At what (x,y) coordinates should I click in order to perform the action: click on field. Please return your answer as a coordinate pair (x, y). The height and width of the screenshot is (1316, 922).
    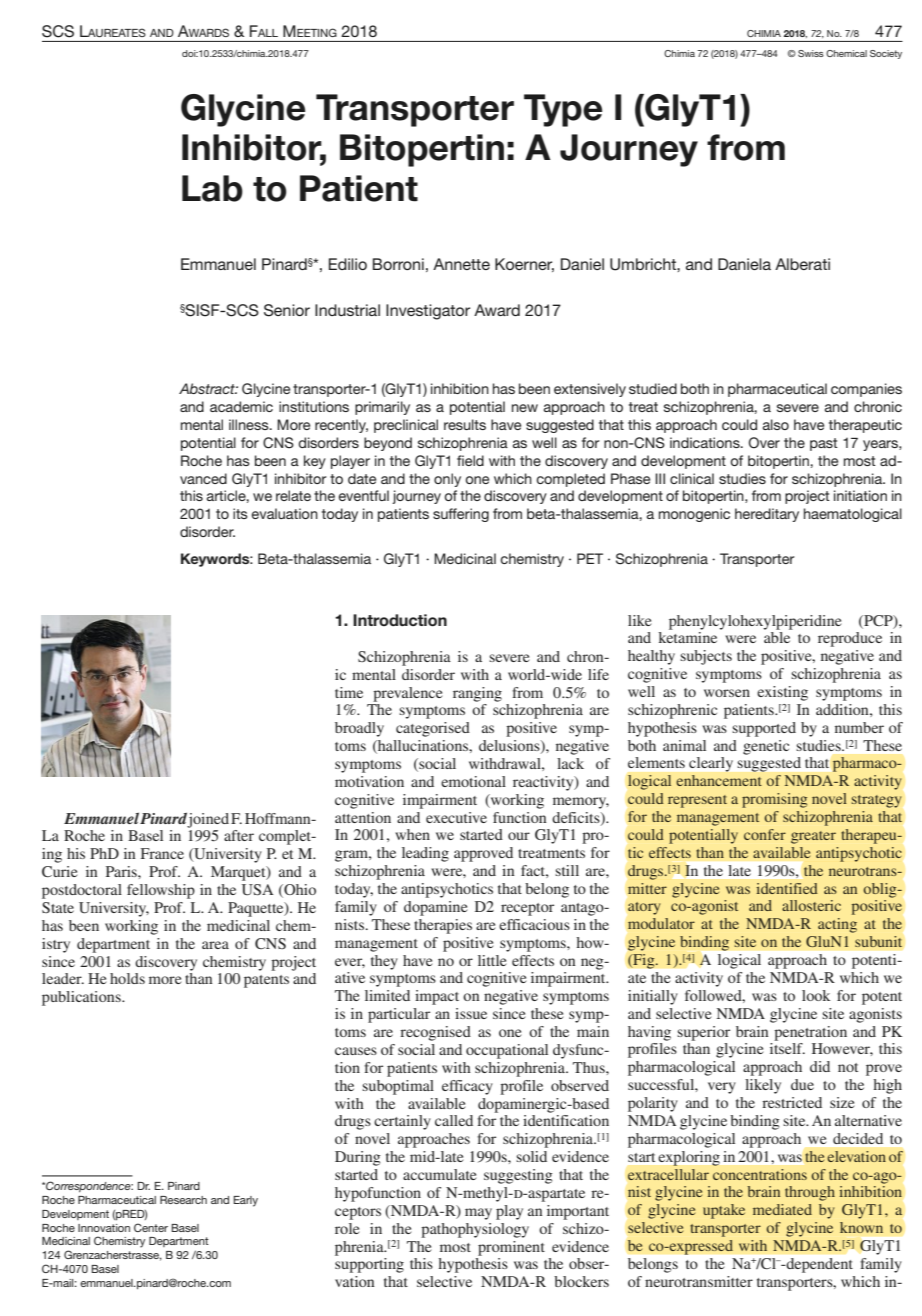
    Looking at the image, I should click on (470, 460).
